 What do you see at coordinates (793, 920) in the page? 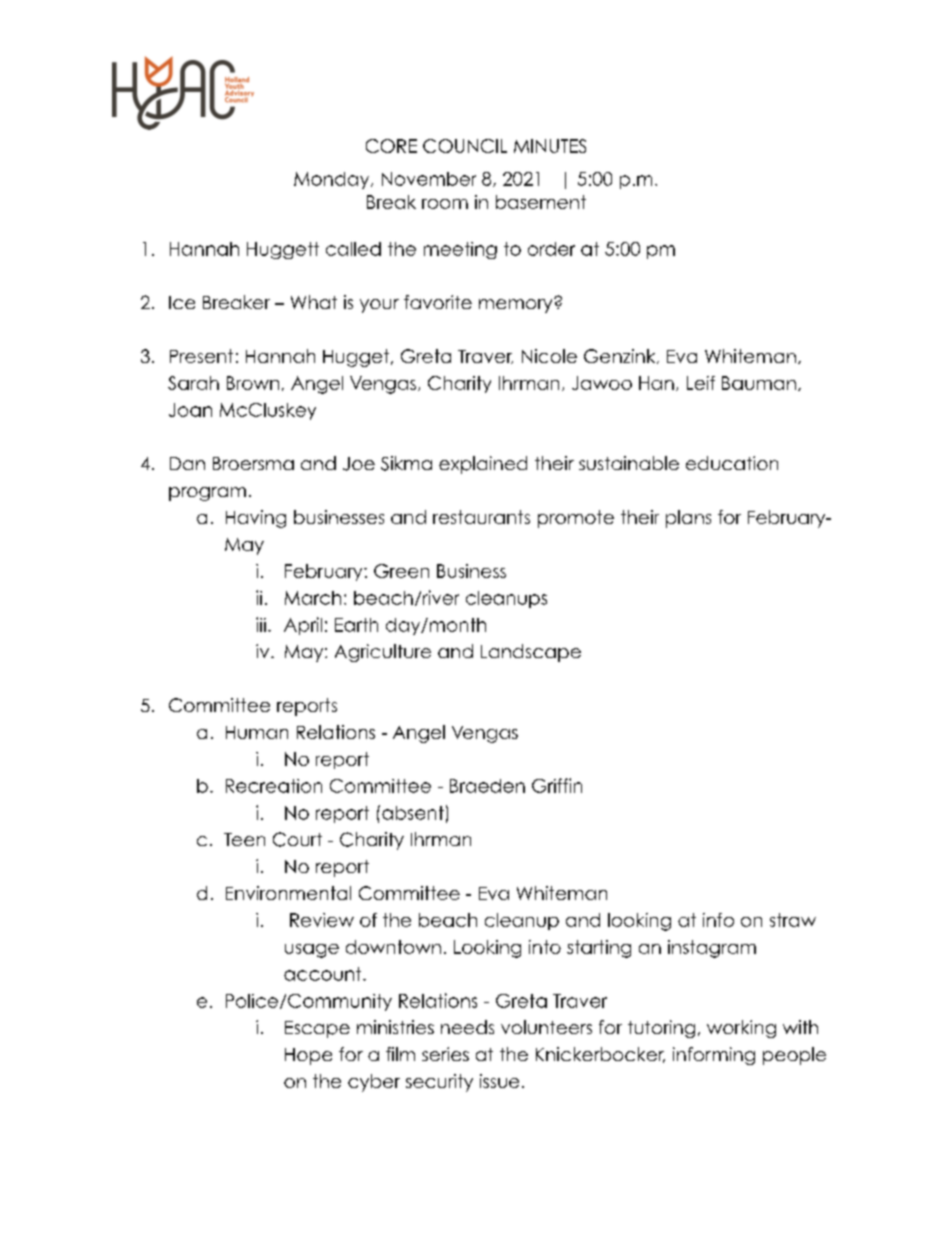
I see `straw` at bounding box center [793, 920].
